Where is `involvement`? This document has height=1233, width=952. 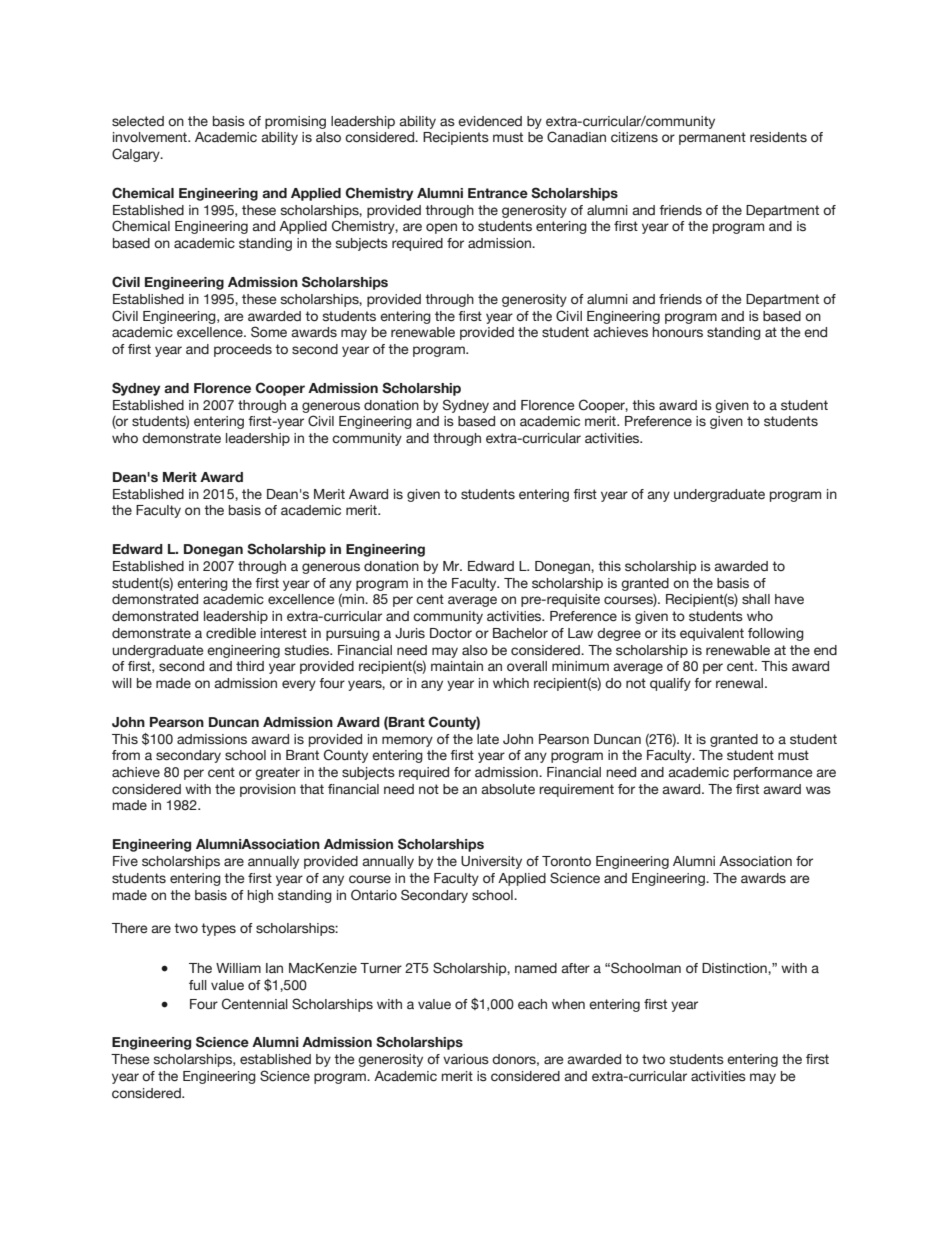 involvement is located at coordinates (151, 137).
